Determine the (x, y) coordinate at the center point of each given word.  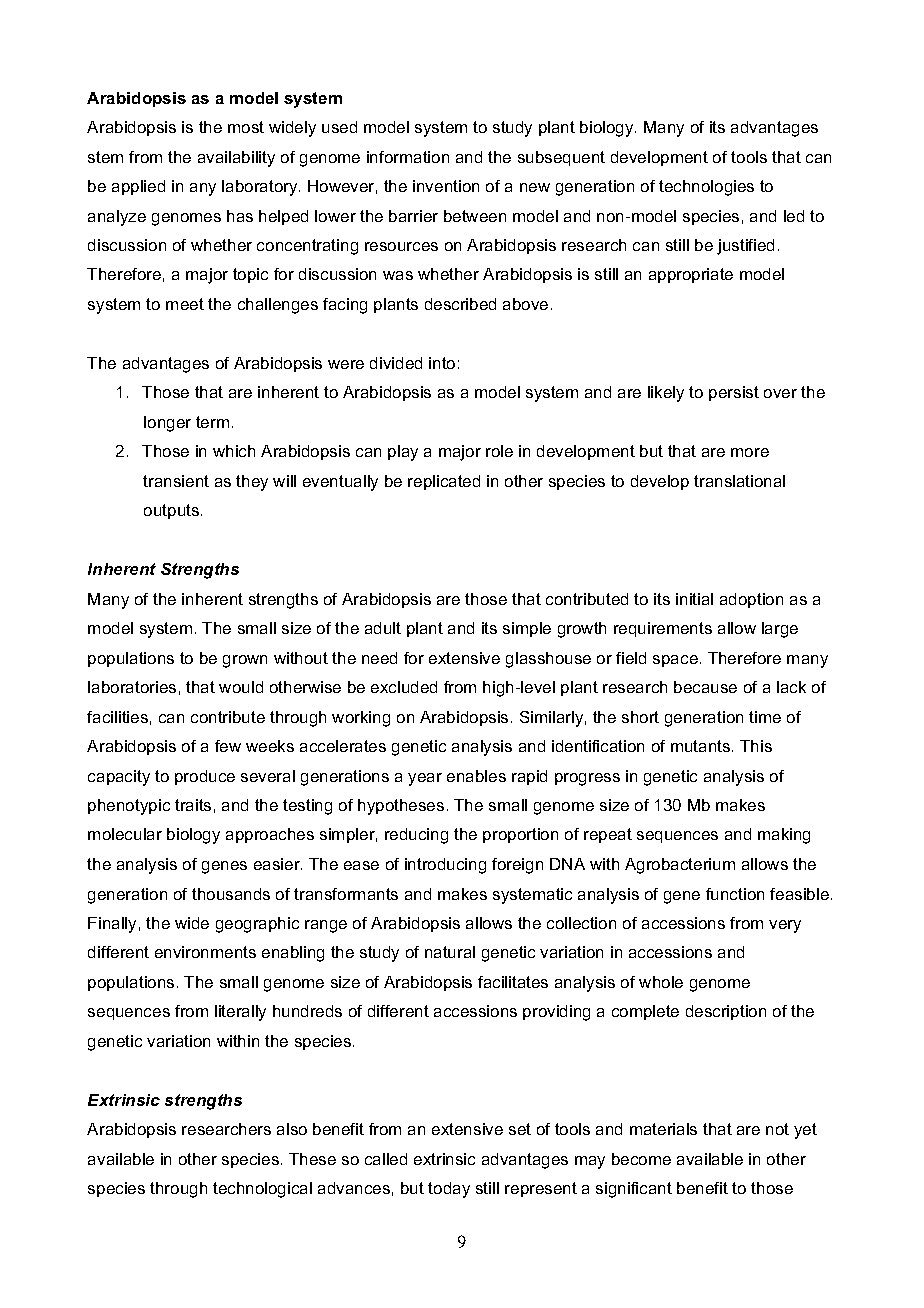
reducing (416, 836)
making (784, 836)
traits (193, 805)
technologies (706, 188)
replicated (444, 482)
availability (236, 159)
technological (262, 1190)
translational (739, 481)
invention (446, 186)
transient (176, 481)
